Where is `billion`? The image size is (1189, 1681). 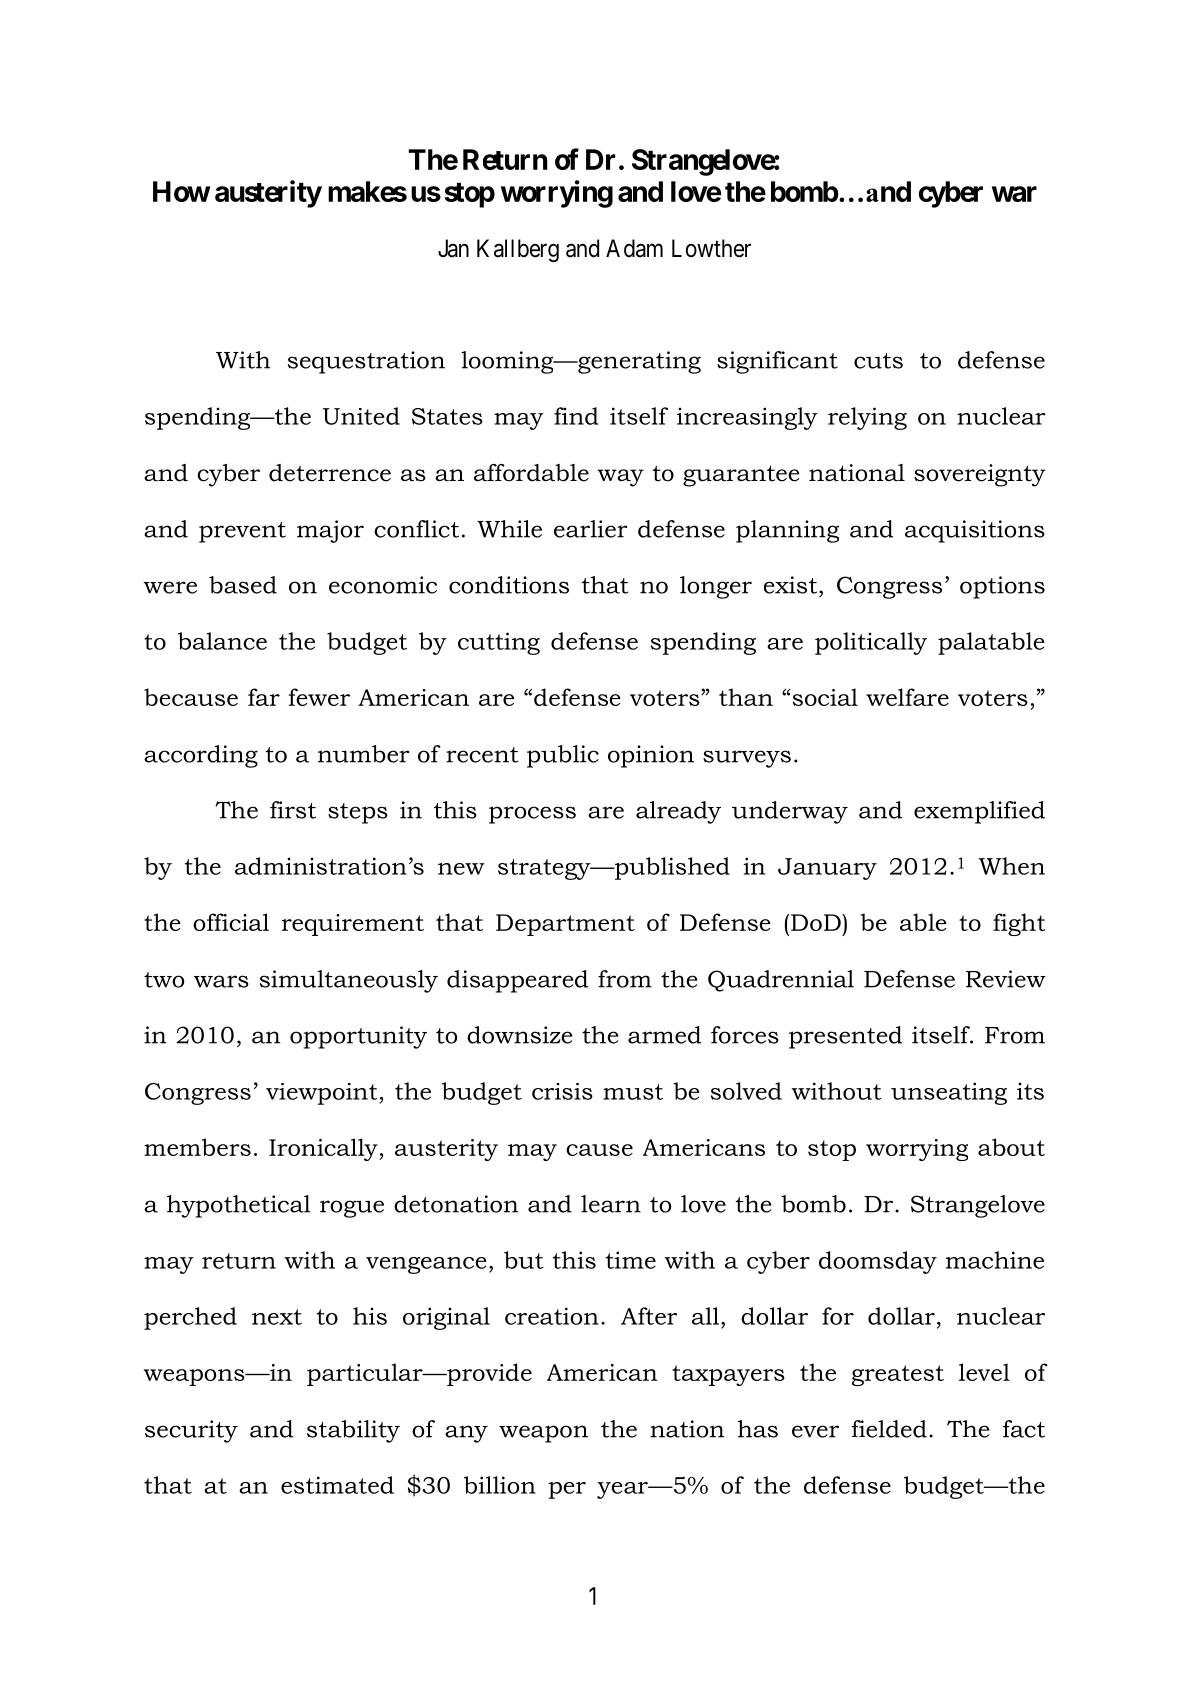 billion is located at coordinates (500, 1485).
